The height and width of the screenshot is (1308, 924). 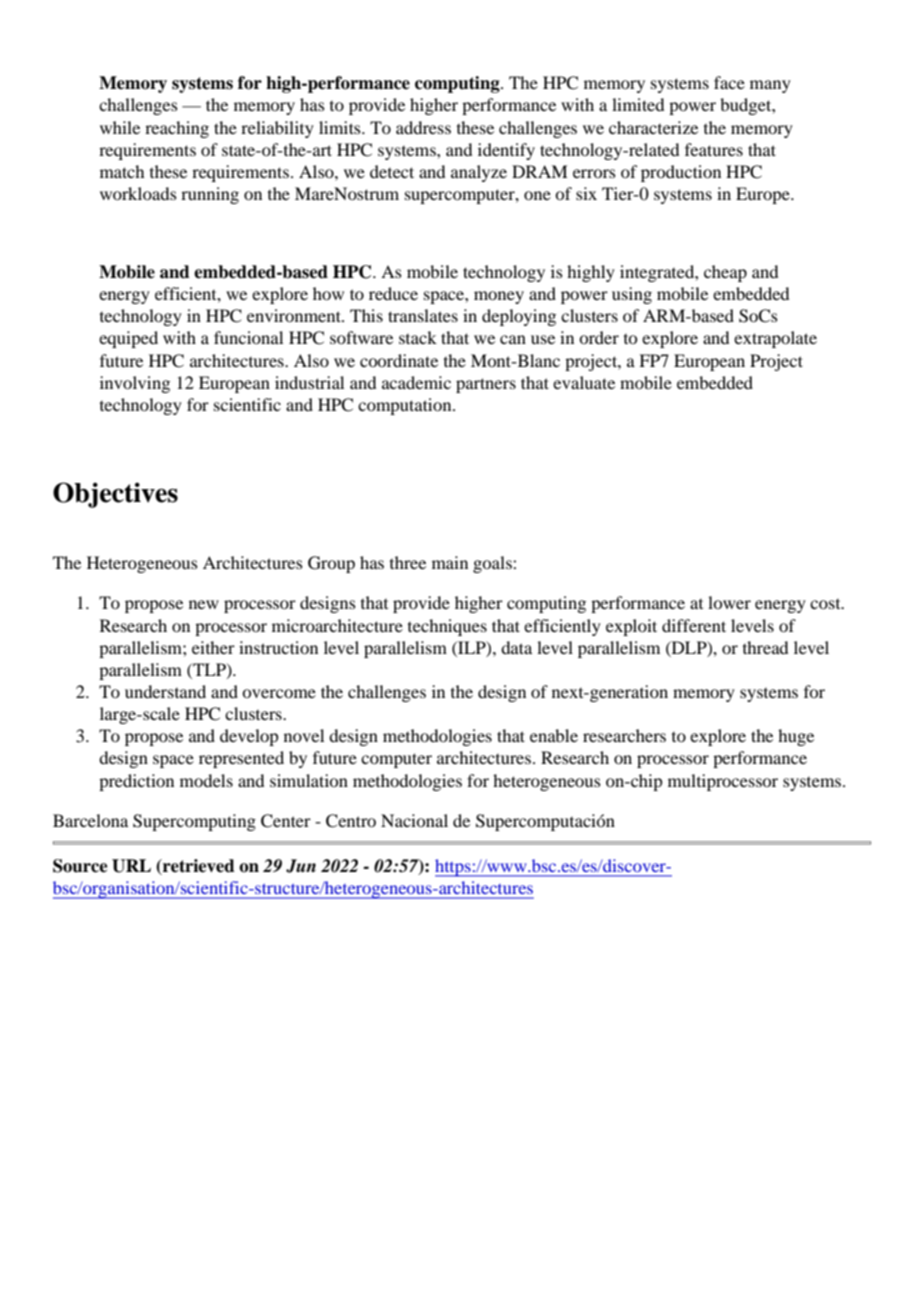 What do you see at coordinates (198, 866) in the screenshot?
I see `retrieved` at bounding box center [198, 866].
